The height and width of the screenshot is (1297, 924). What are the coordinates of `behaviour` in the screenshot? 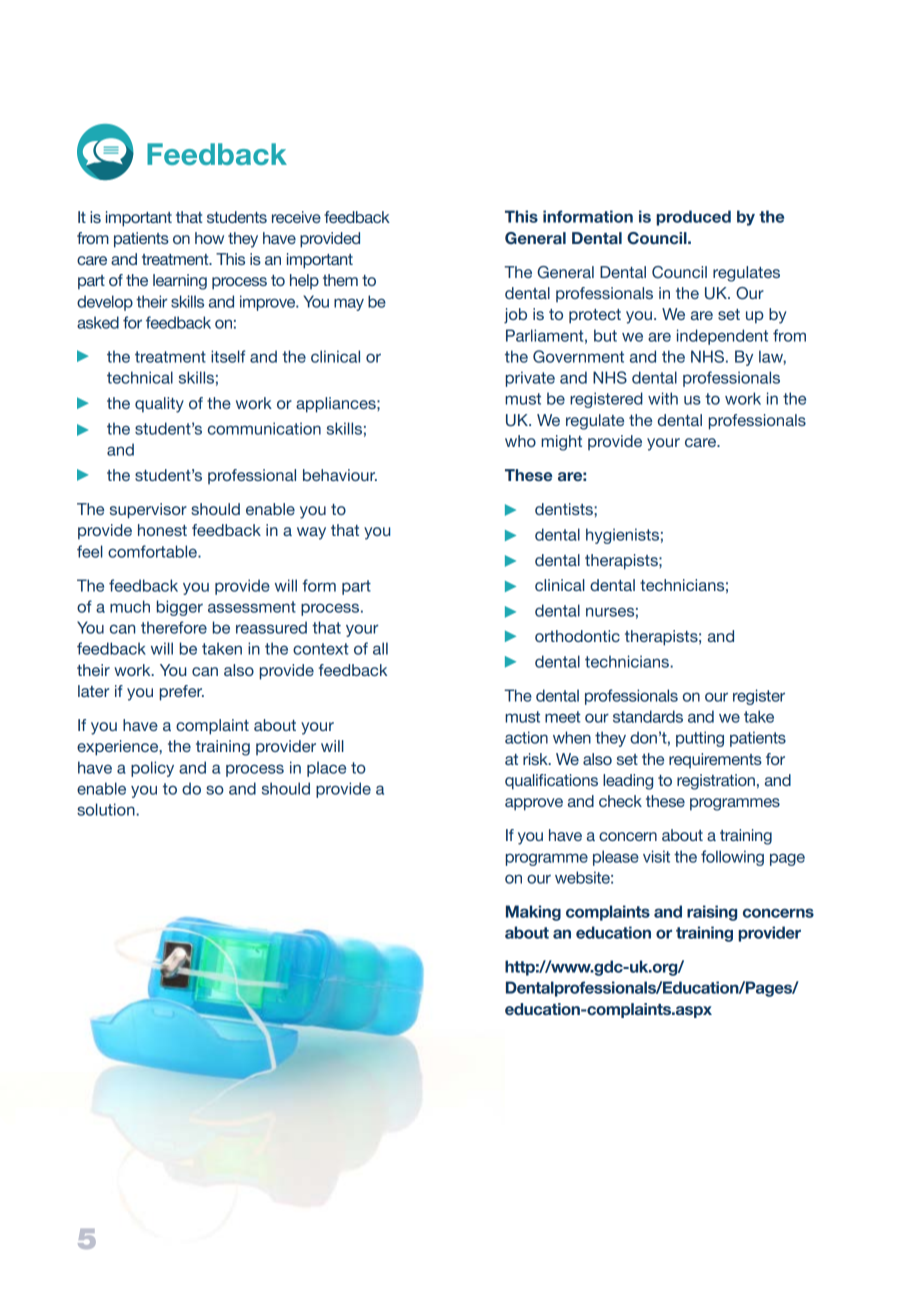 It's located at (340, 475).
